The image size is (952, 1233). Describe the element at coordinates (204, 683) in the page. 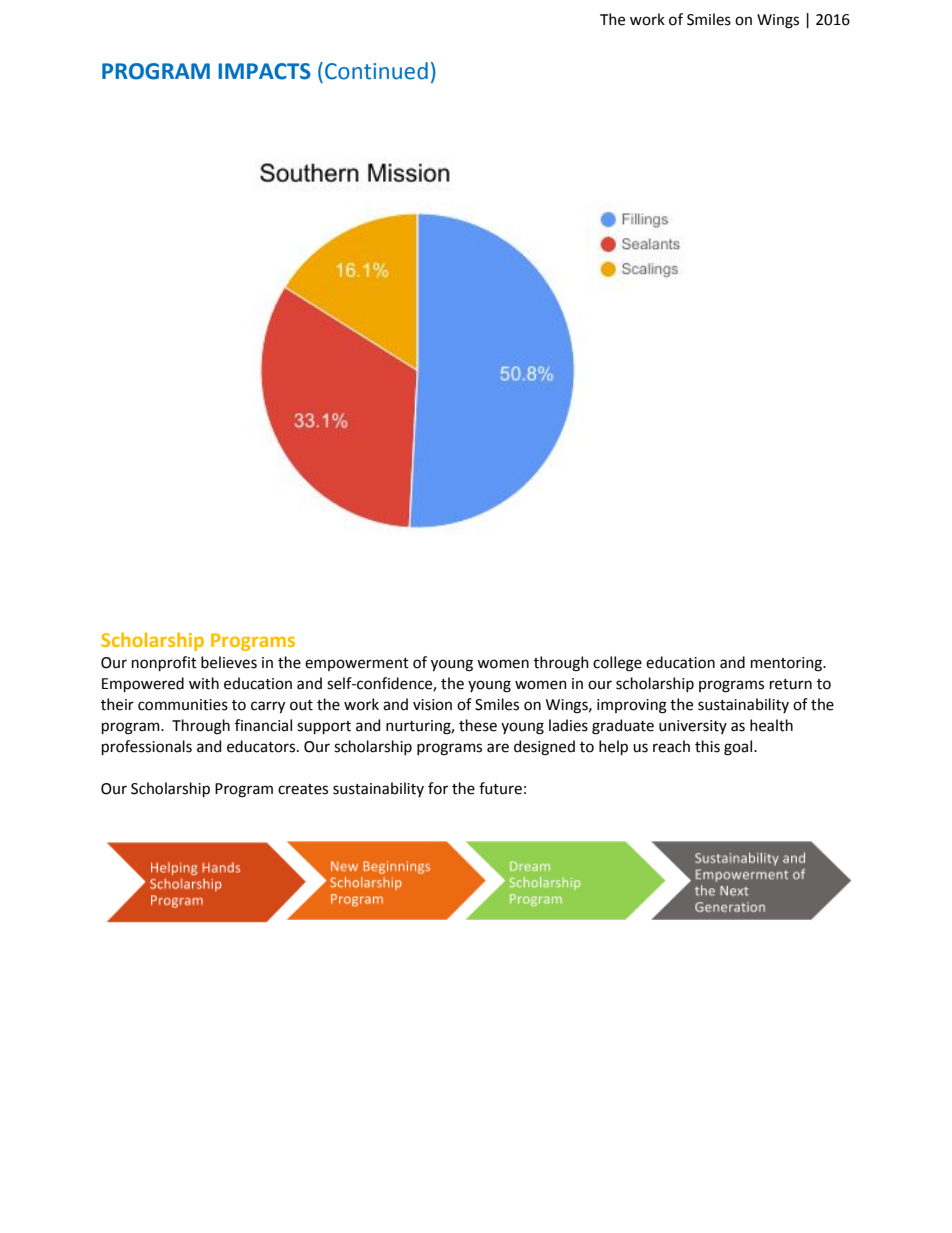

I see `with` at that location.
